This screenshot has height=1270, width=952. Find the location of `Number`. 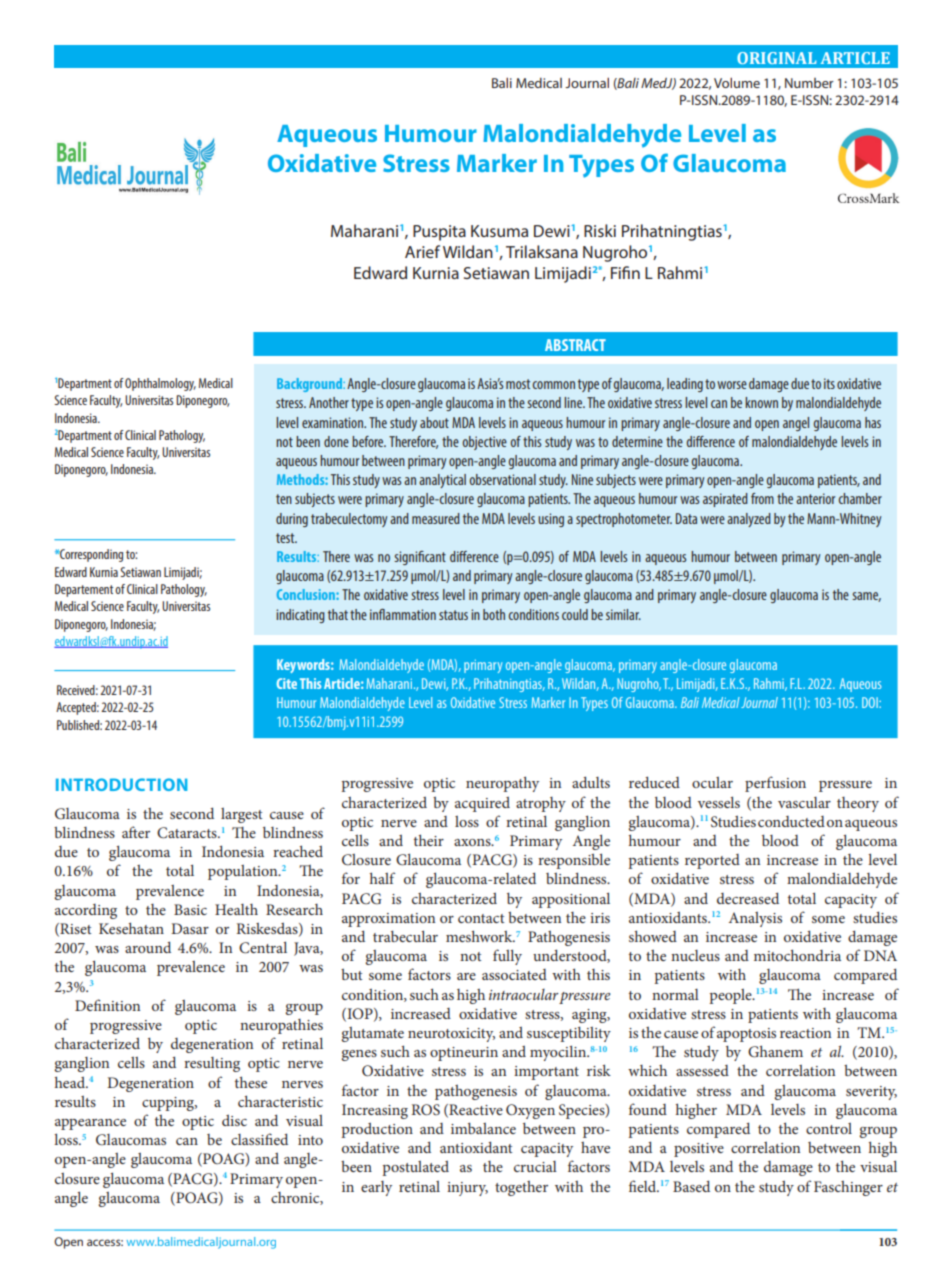

Number is located at coordinates (809, 83).
